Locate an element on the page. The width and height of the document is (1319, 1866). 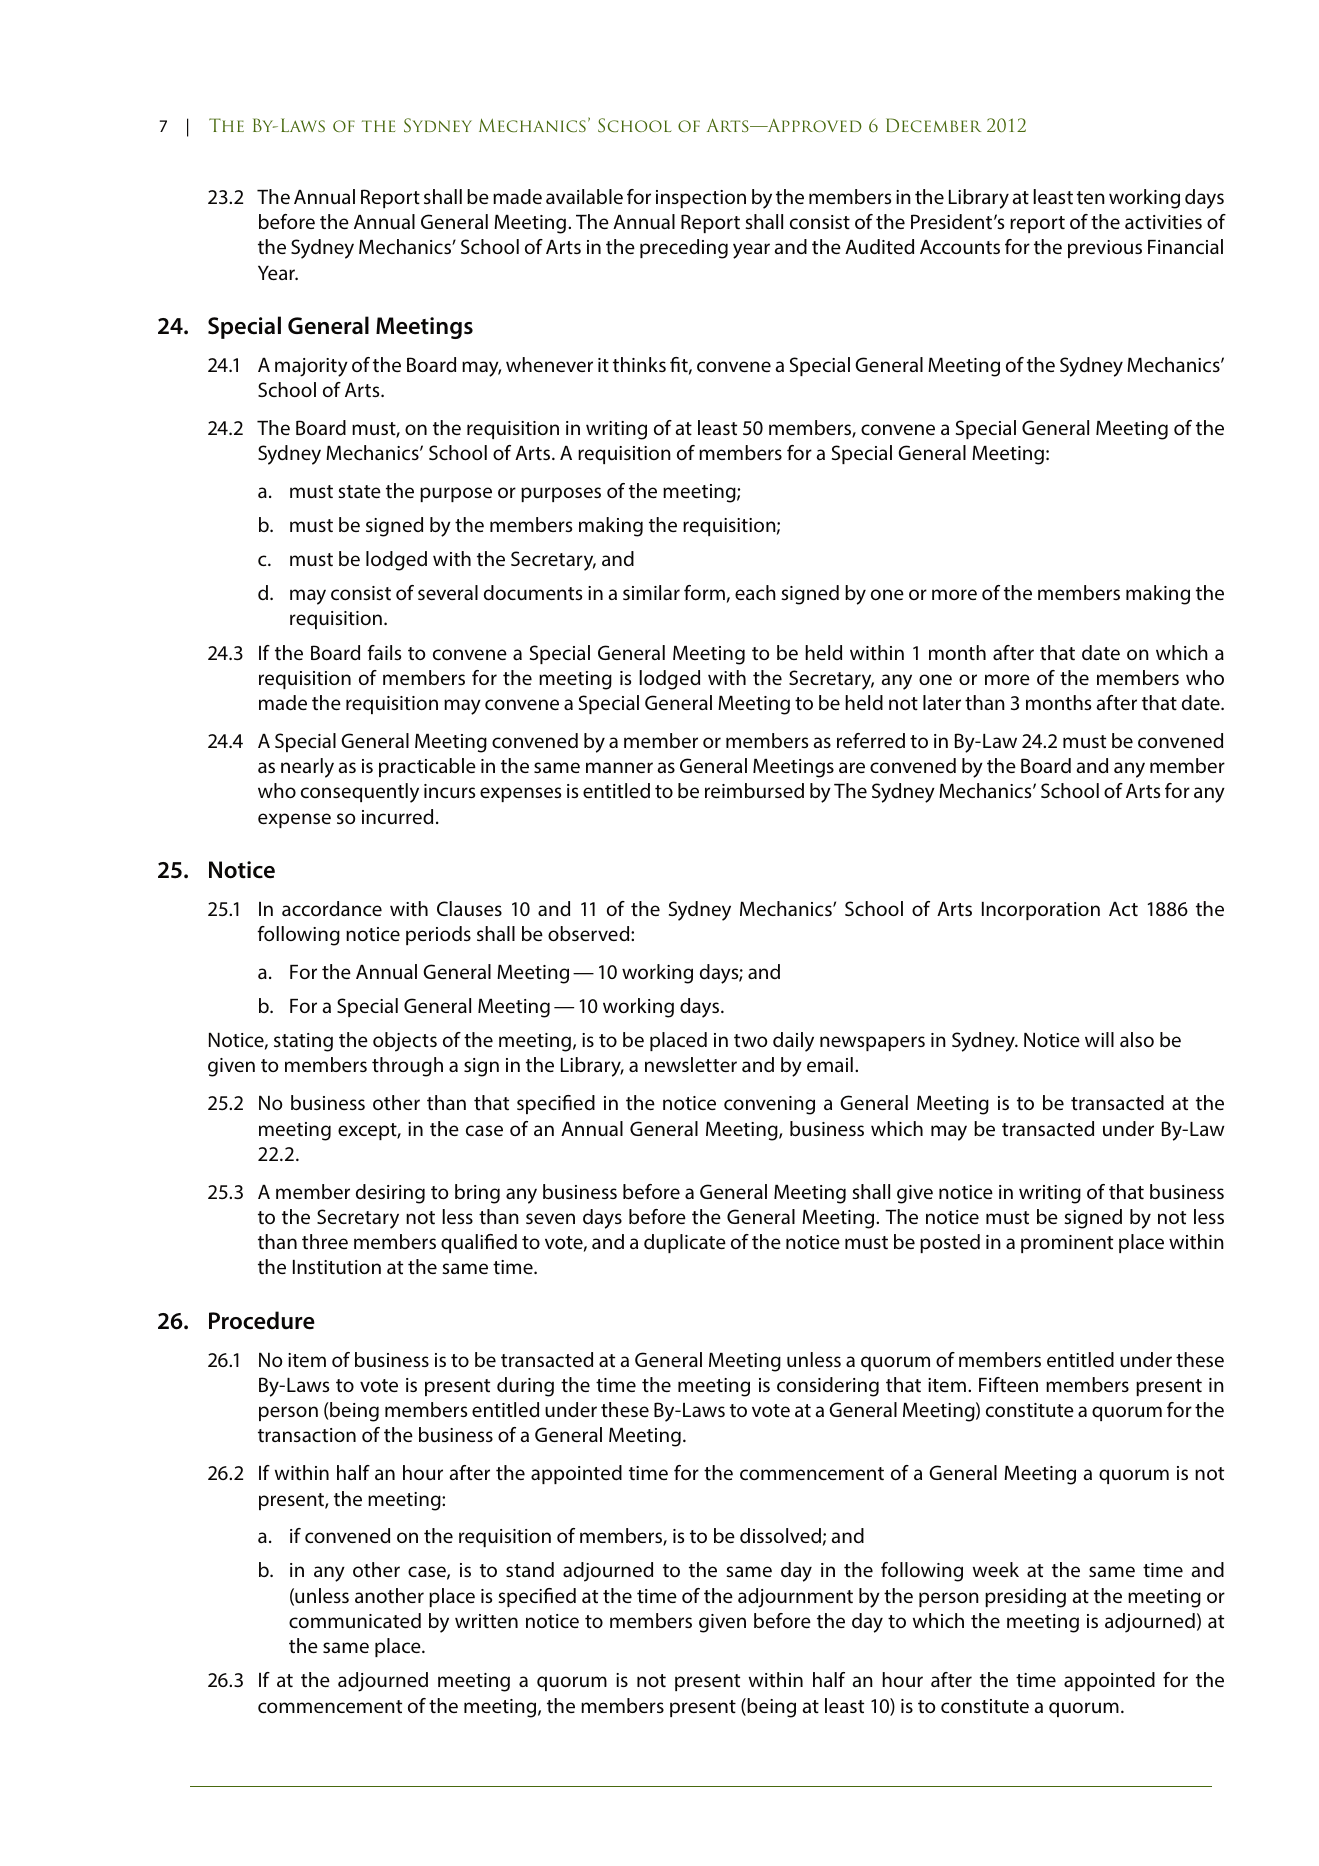
prominent is located at coordinates (1067, 1244).
